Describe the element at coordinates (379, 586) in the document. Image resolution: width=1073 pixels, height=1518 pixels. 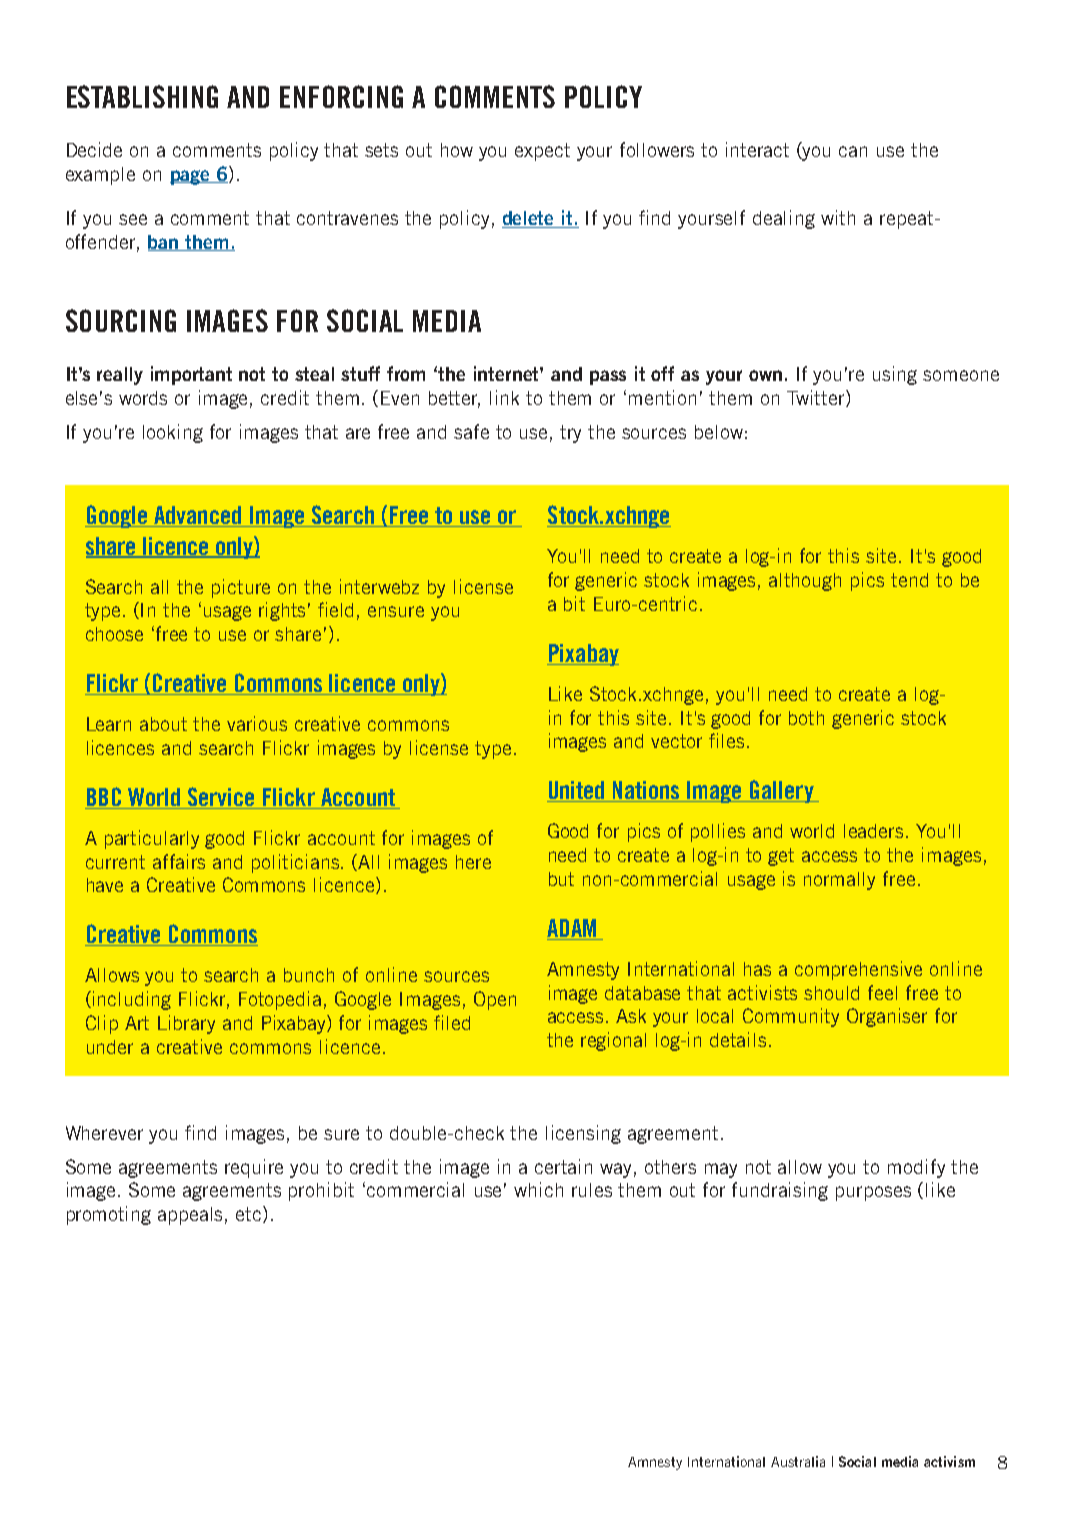
I see `interwebz` at that location.
